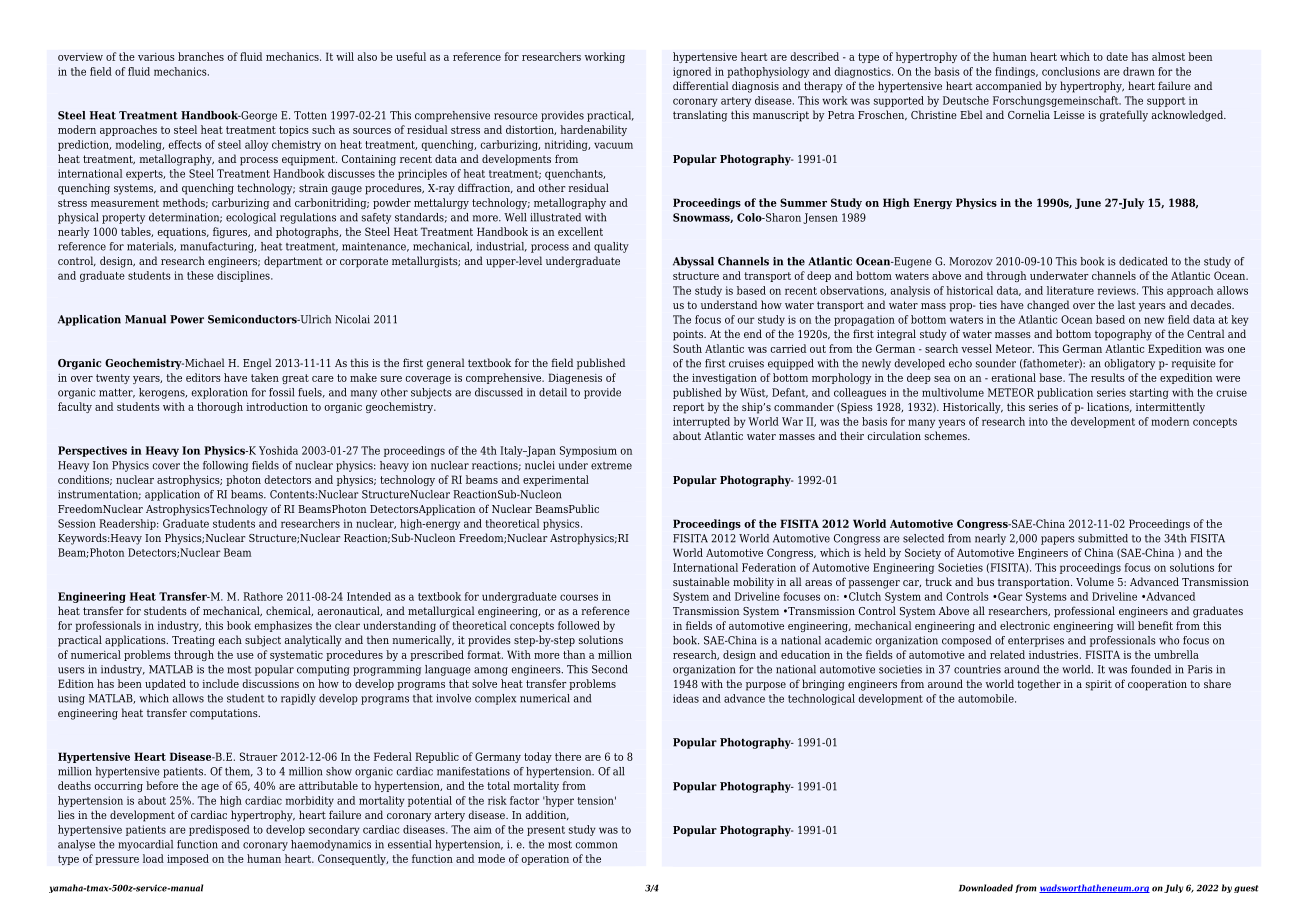  What do you see at coordinates (188, 859) in the page?
I see `imposed` at bounding box center [188, 859].
